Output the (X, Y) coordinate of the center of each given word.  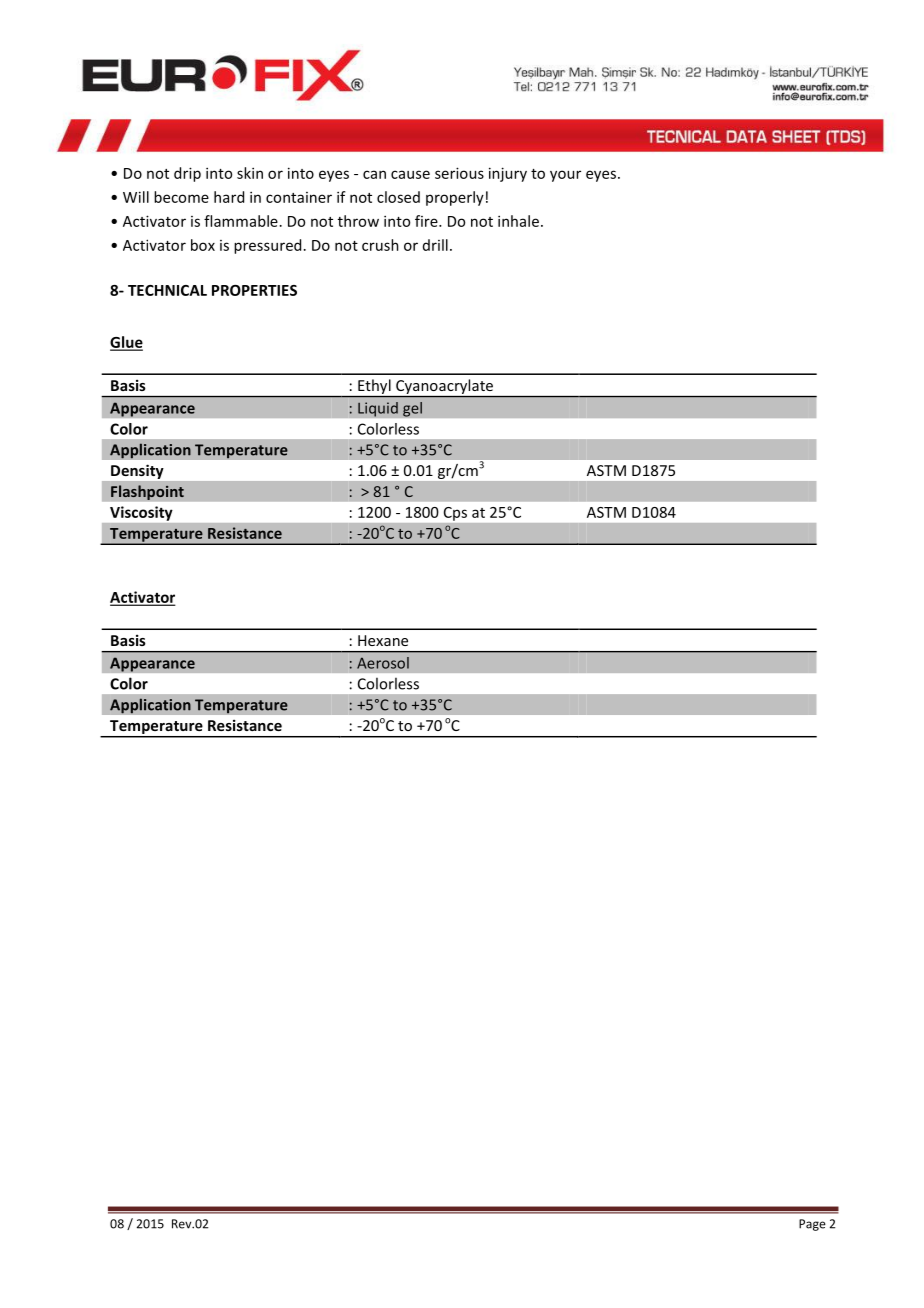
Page (812, 1225)
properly (455, 198)
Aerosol (383, 663)
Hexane (383, 640)
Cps (455, 514)
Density (137, 472)
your (565, 176)
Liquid (378, 409)
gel (412, 409)
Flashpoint (147, 492)
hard (229, 197)
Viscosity (141, 513)
